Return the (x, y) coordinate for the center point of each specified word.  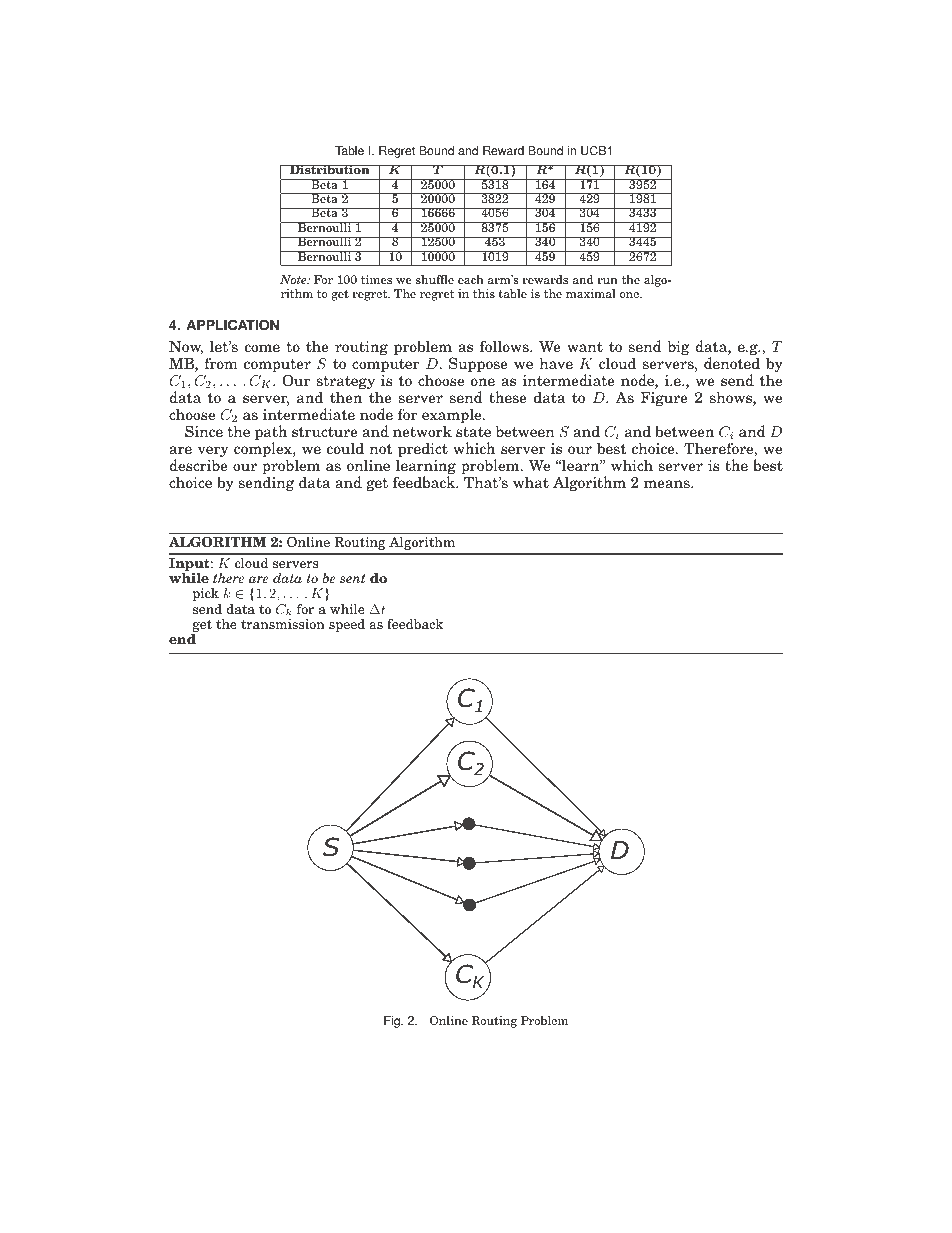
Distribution (330, 169)
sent (353, 578)
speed (347, 625)
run (607, 281)
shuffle (435, 279)
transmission (283, 624)
